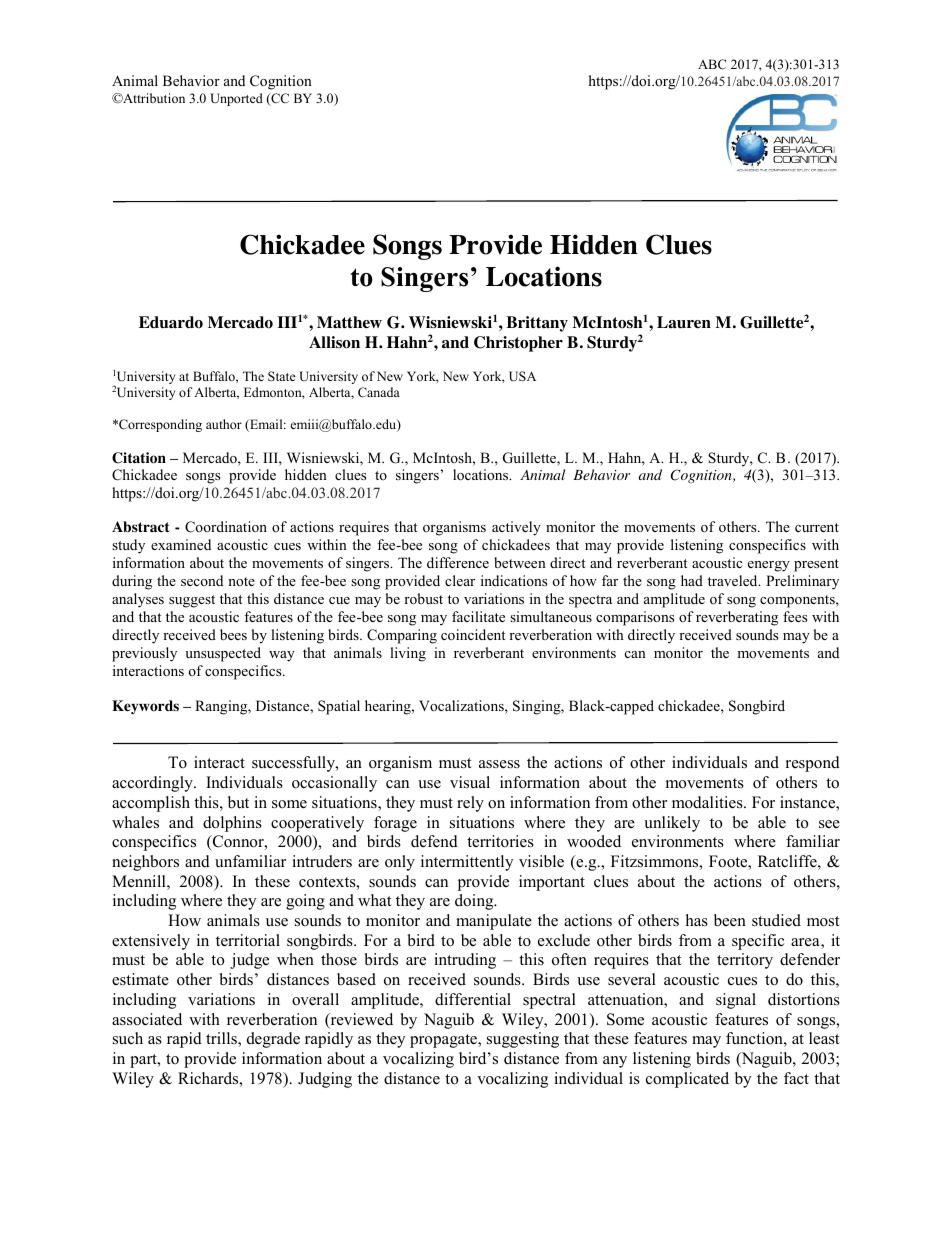 This screenshot has height=1233, width=952. Describe the element at coordinates (473, 999) in the screenshot. I see `differential` at that location.
